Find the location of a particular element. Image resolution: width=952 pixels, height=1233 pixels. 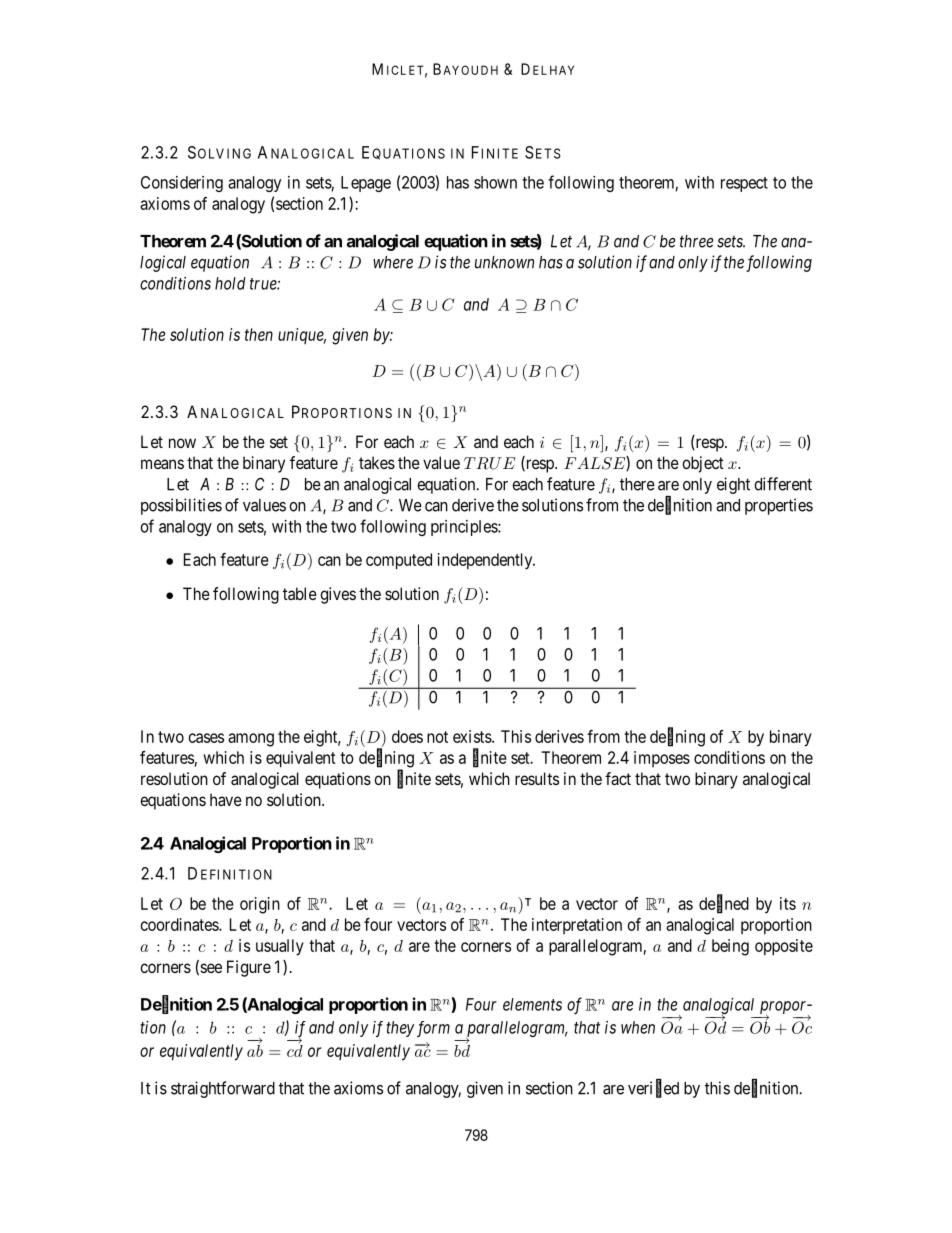

exists is located at coordinates (473, 736).
